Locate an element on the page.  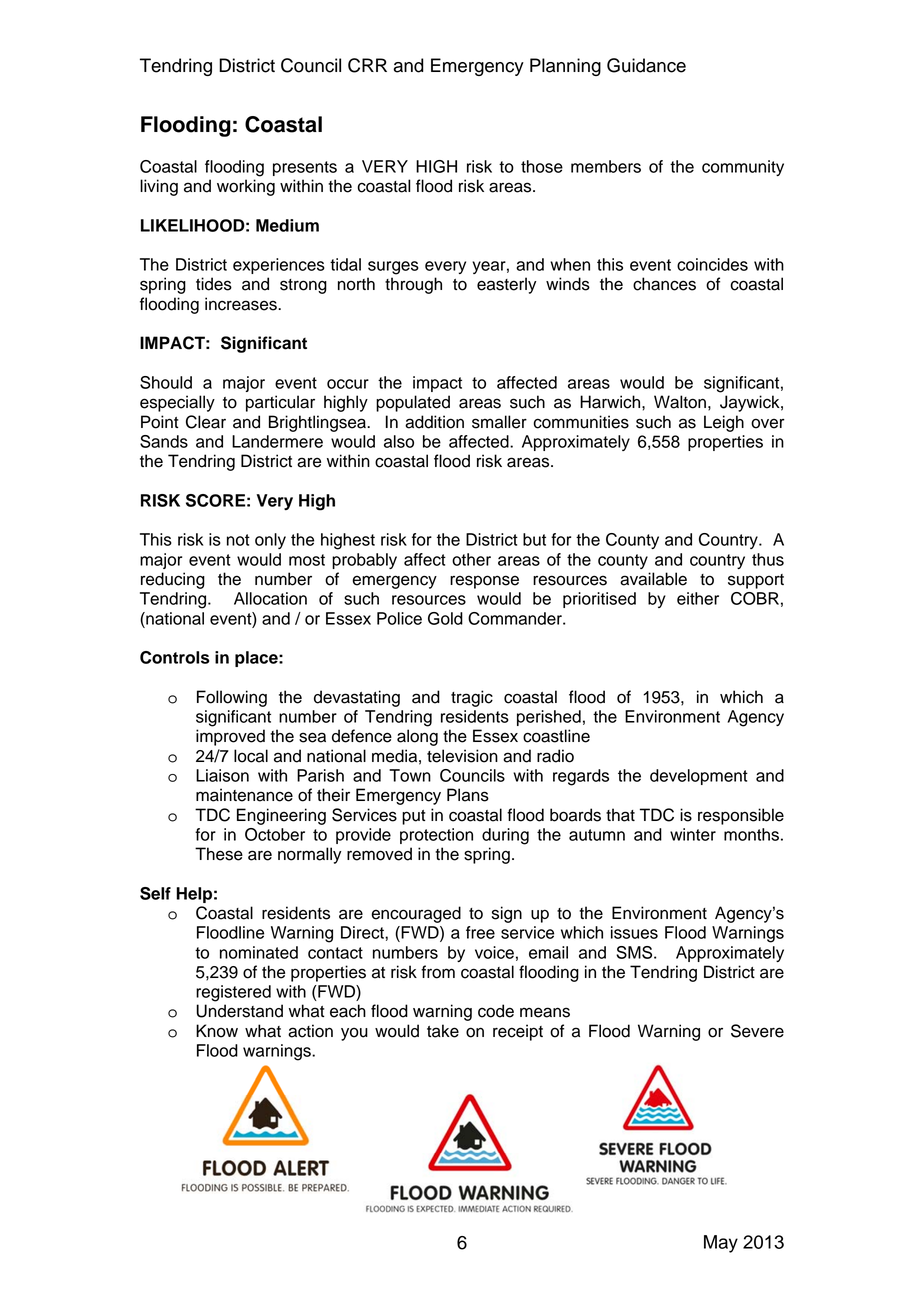
issues is located at coordinates (634, 932).
